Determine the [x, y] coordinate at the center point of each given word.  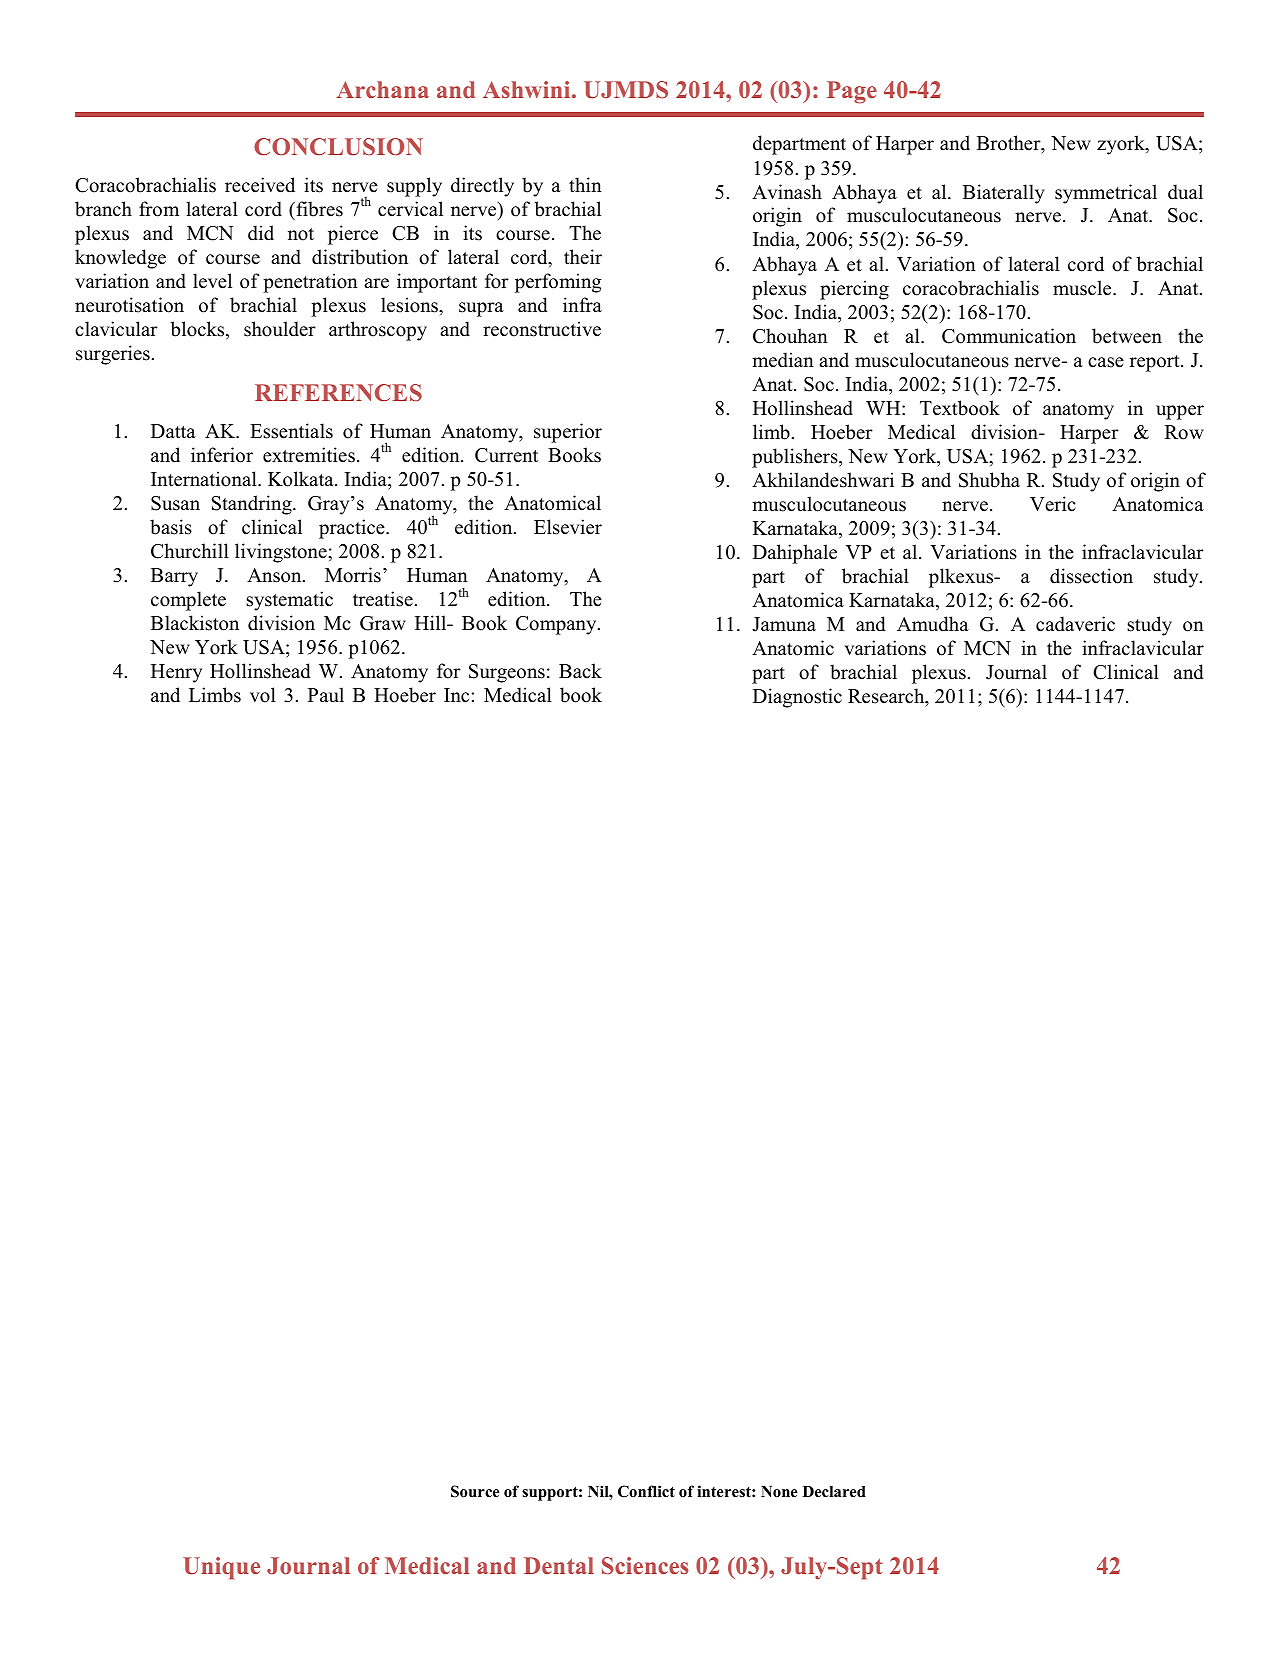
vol [263, 695]
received [260, 185]
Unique [221, 1568]
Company [557, 625]
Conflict [646, 1491]
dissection [1091, 576]
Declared [834, 1492]
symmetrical [1106, 194]
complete [188, 601]
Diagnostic [797, 698]
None [779, 1491]
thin [585, 184]
